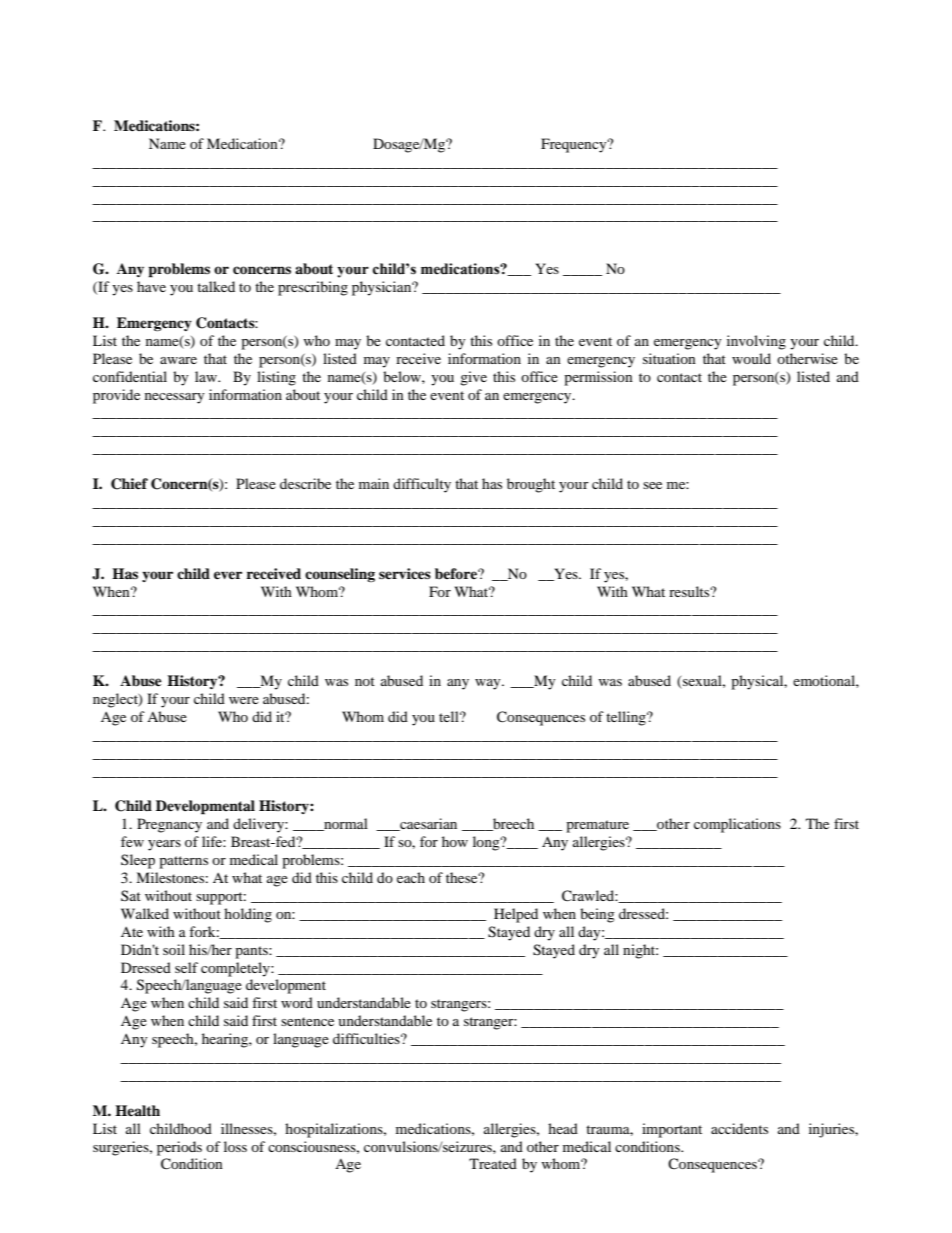 This screenshot has height=1233, width=952. Describe the element at coordinates (669, 358) in the screenshot. I see `situation` at that location.
